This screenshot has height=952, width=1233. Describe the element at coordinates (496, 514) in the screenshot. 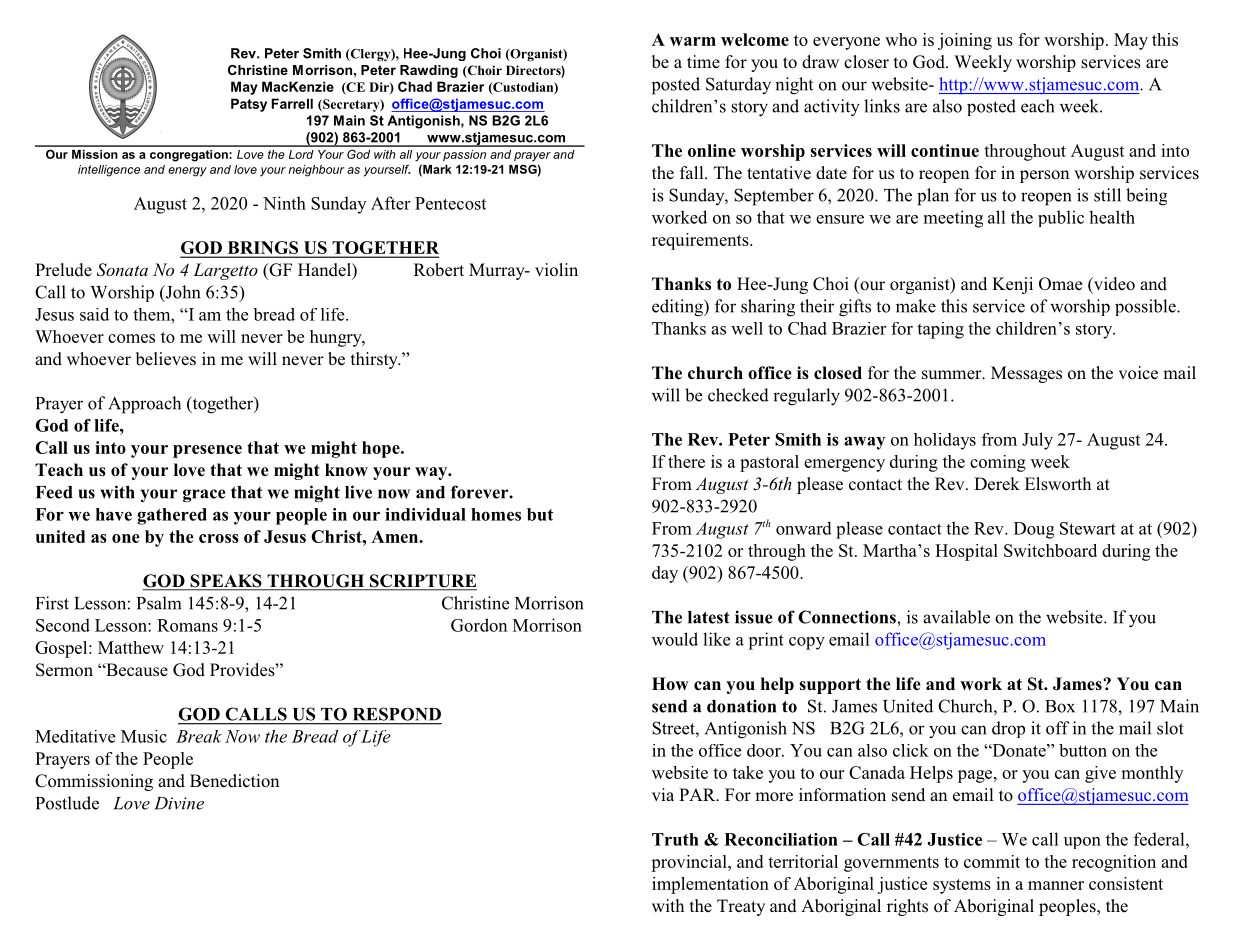

I see `homes` at that location.
